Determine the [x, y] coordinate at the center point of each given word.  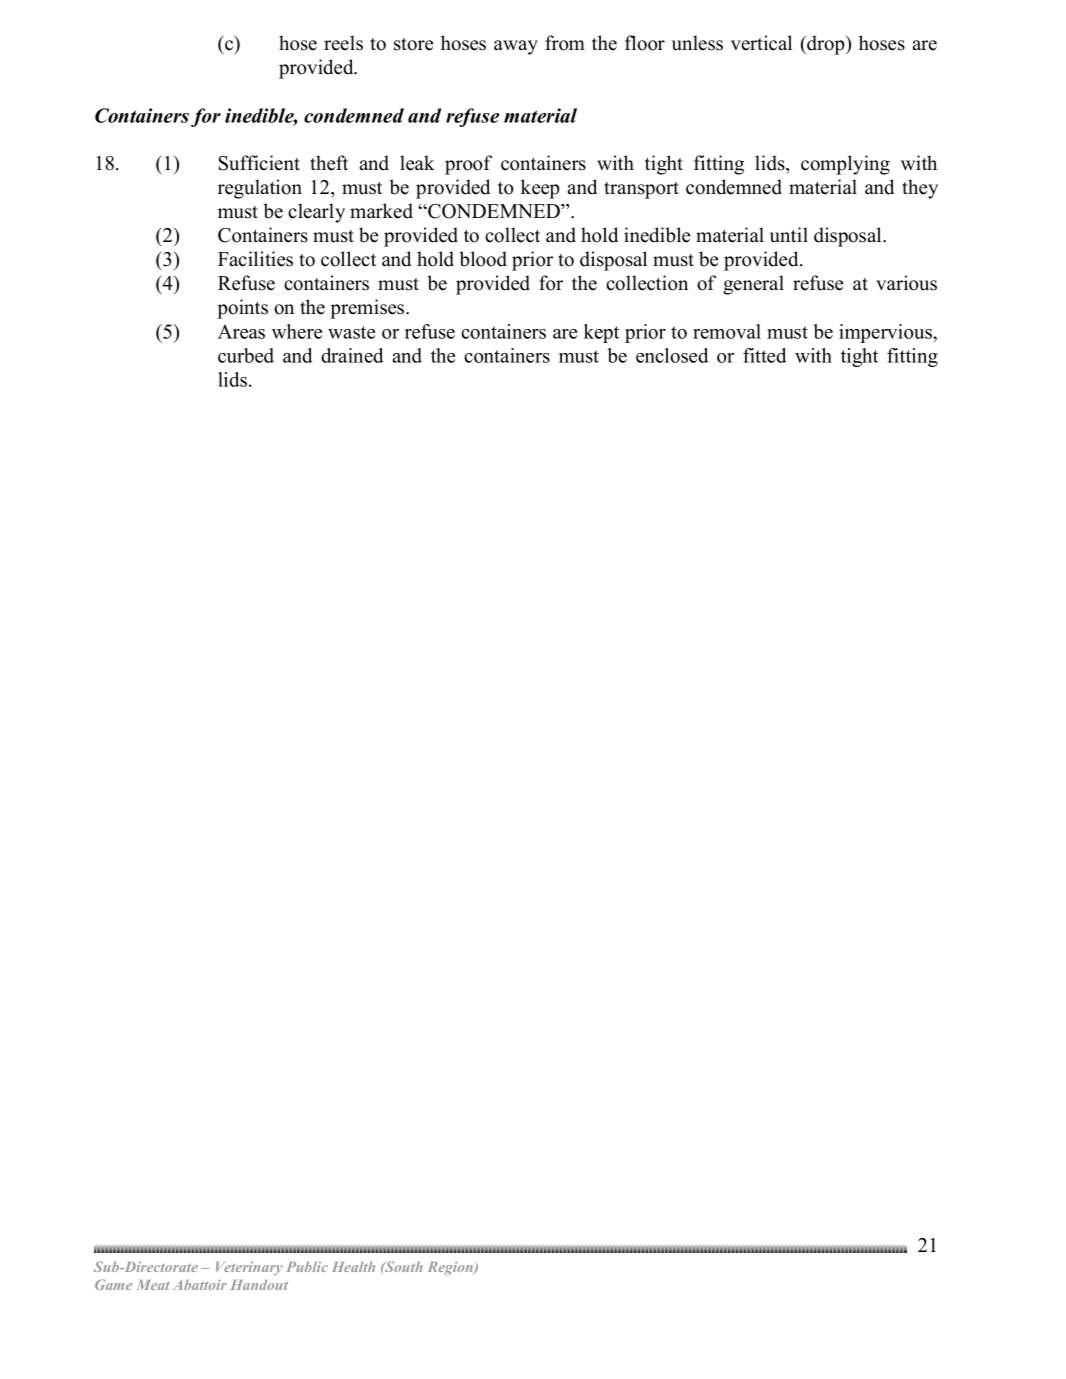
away [516, 47]
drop [826, 45]
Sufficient [259, 163]
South [403, 1266]
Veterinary [249, 1268]
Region [451, 1268]
